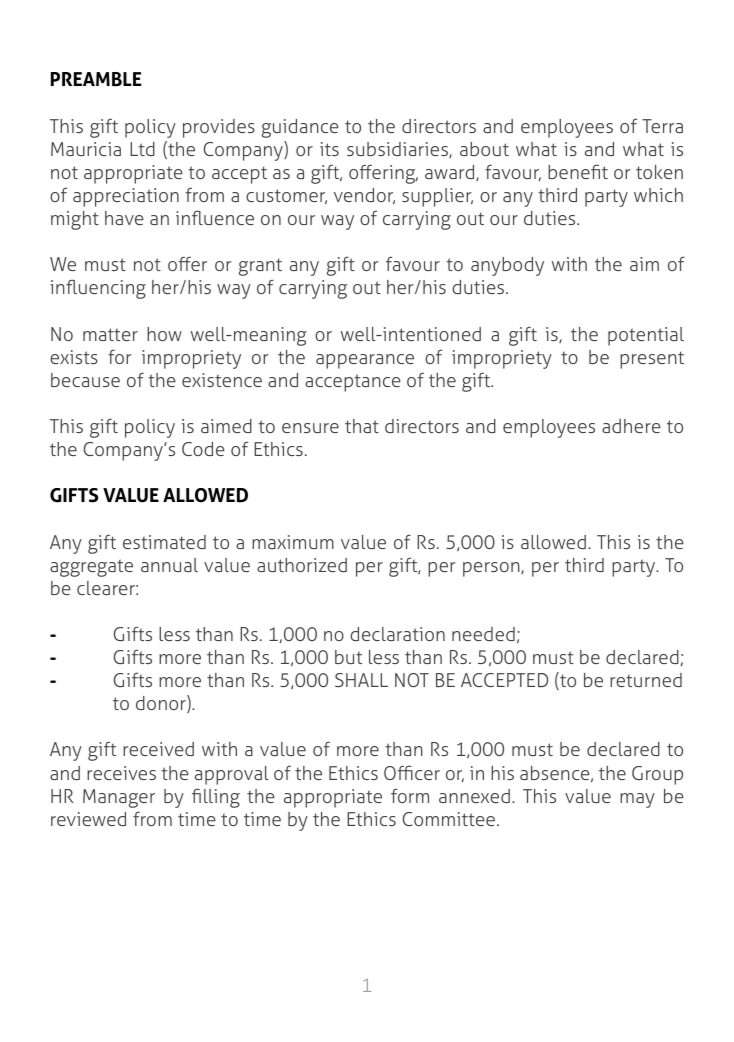  Describe the element at coordinates (410, 795) in the screenshot. I see `form` at that location.
